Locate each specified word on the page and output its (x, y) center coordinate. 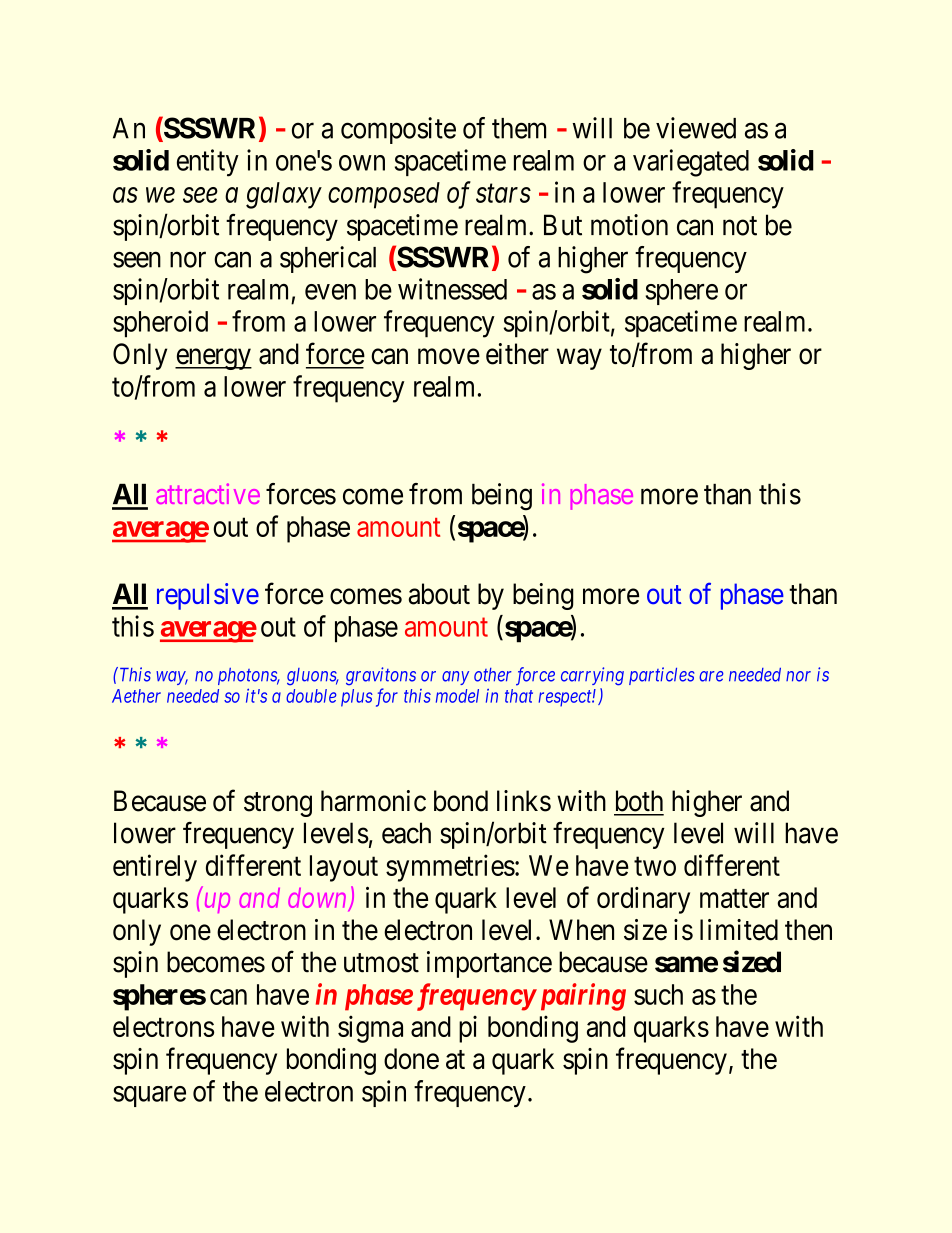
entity (208, 163)
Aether (136, 696)
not (740, 226)
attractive (208, 493)
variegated (691, 163)
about (439, 594)
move (449, 357)
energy (213, 359)
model (457, 696)
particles (661, 676)
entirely (155, 868)
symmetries (450, 868)
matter (734, 898)
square (149, 1096)
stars (503, 194)
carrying (592, 676)
